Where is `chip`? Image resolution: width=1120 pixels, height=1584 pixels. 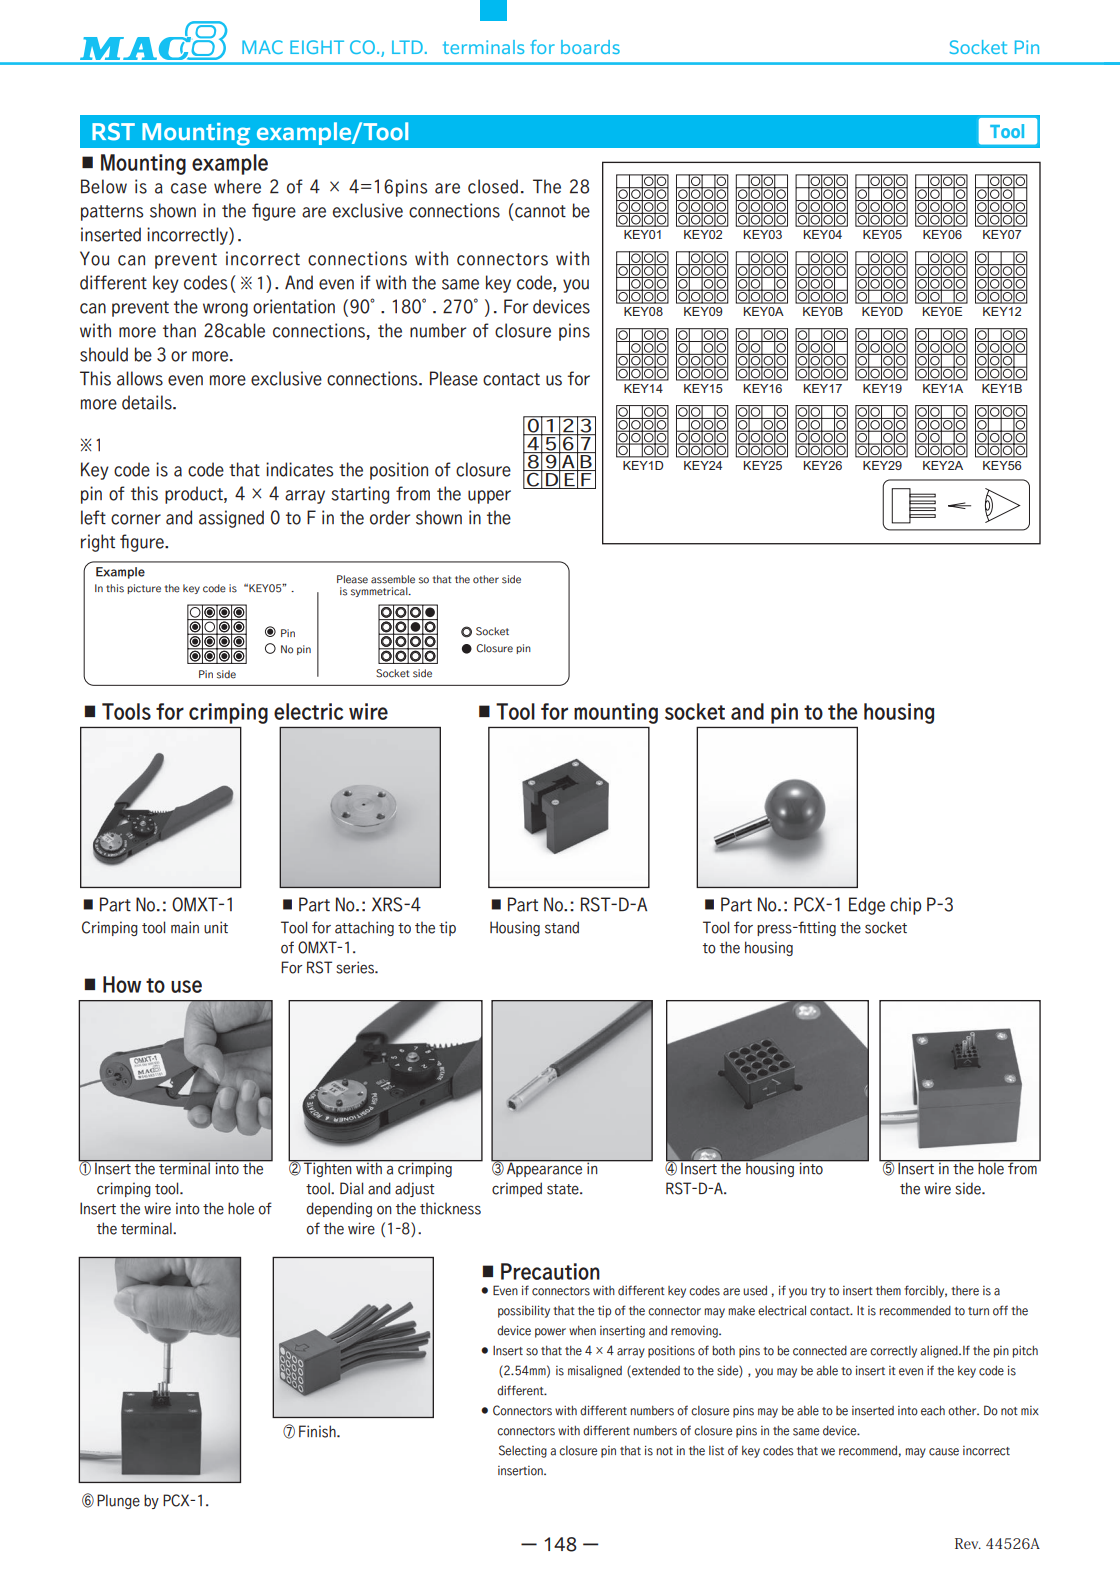
chip is located at coordinates (906, 906).
